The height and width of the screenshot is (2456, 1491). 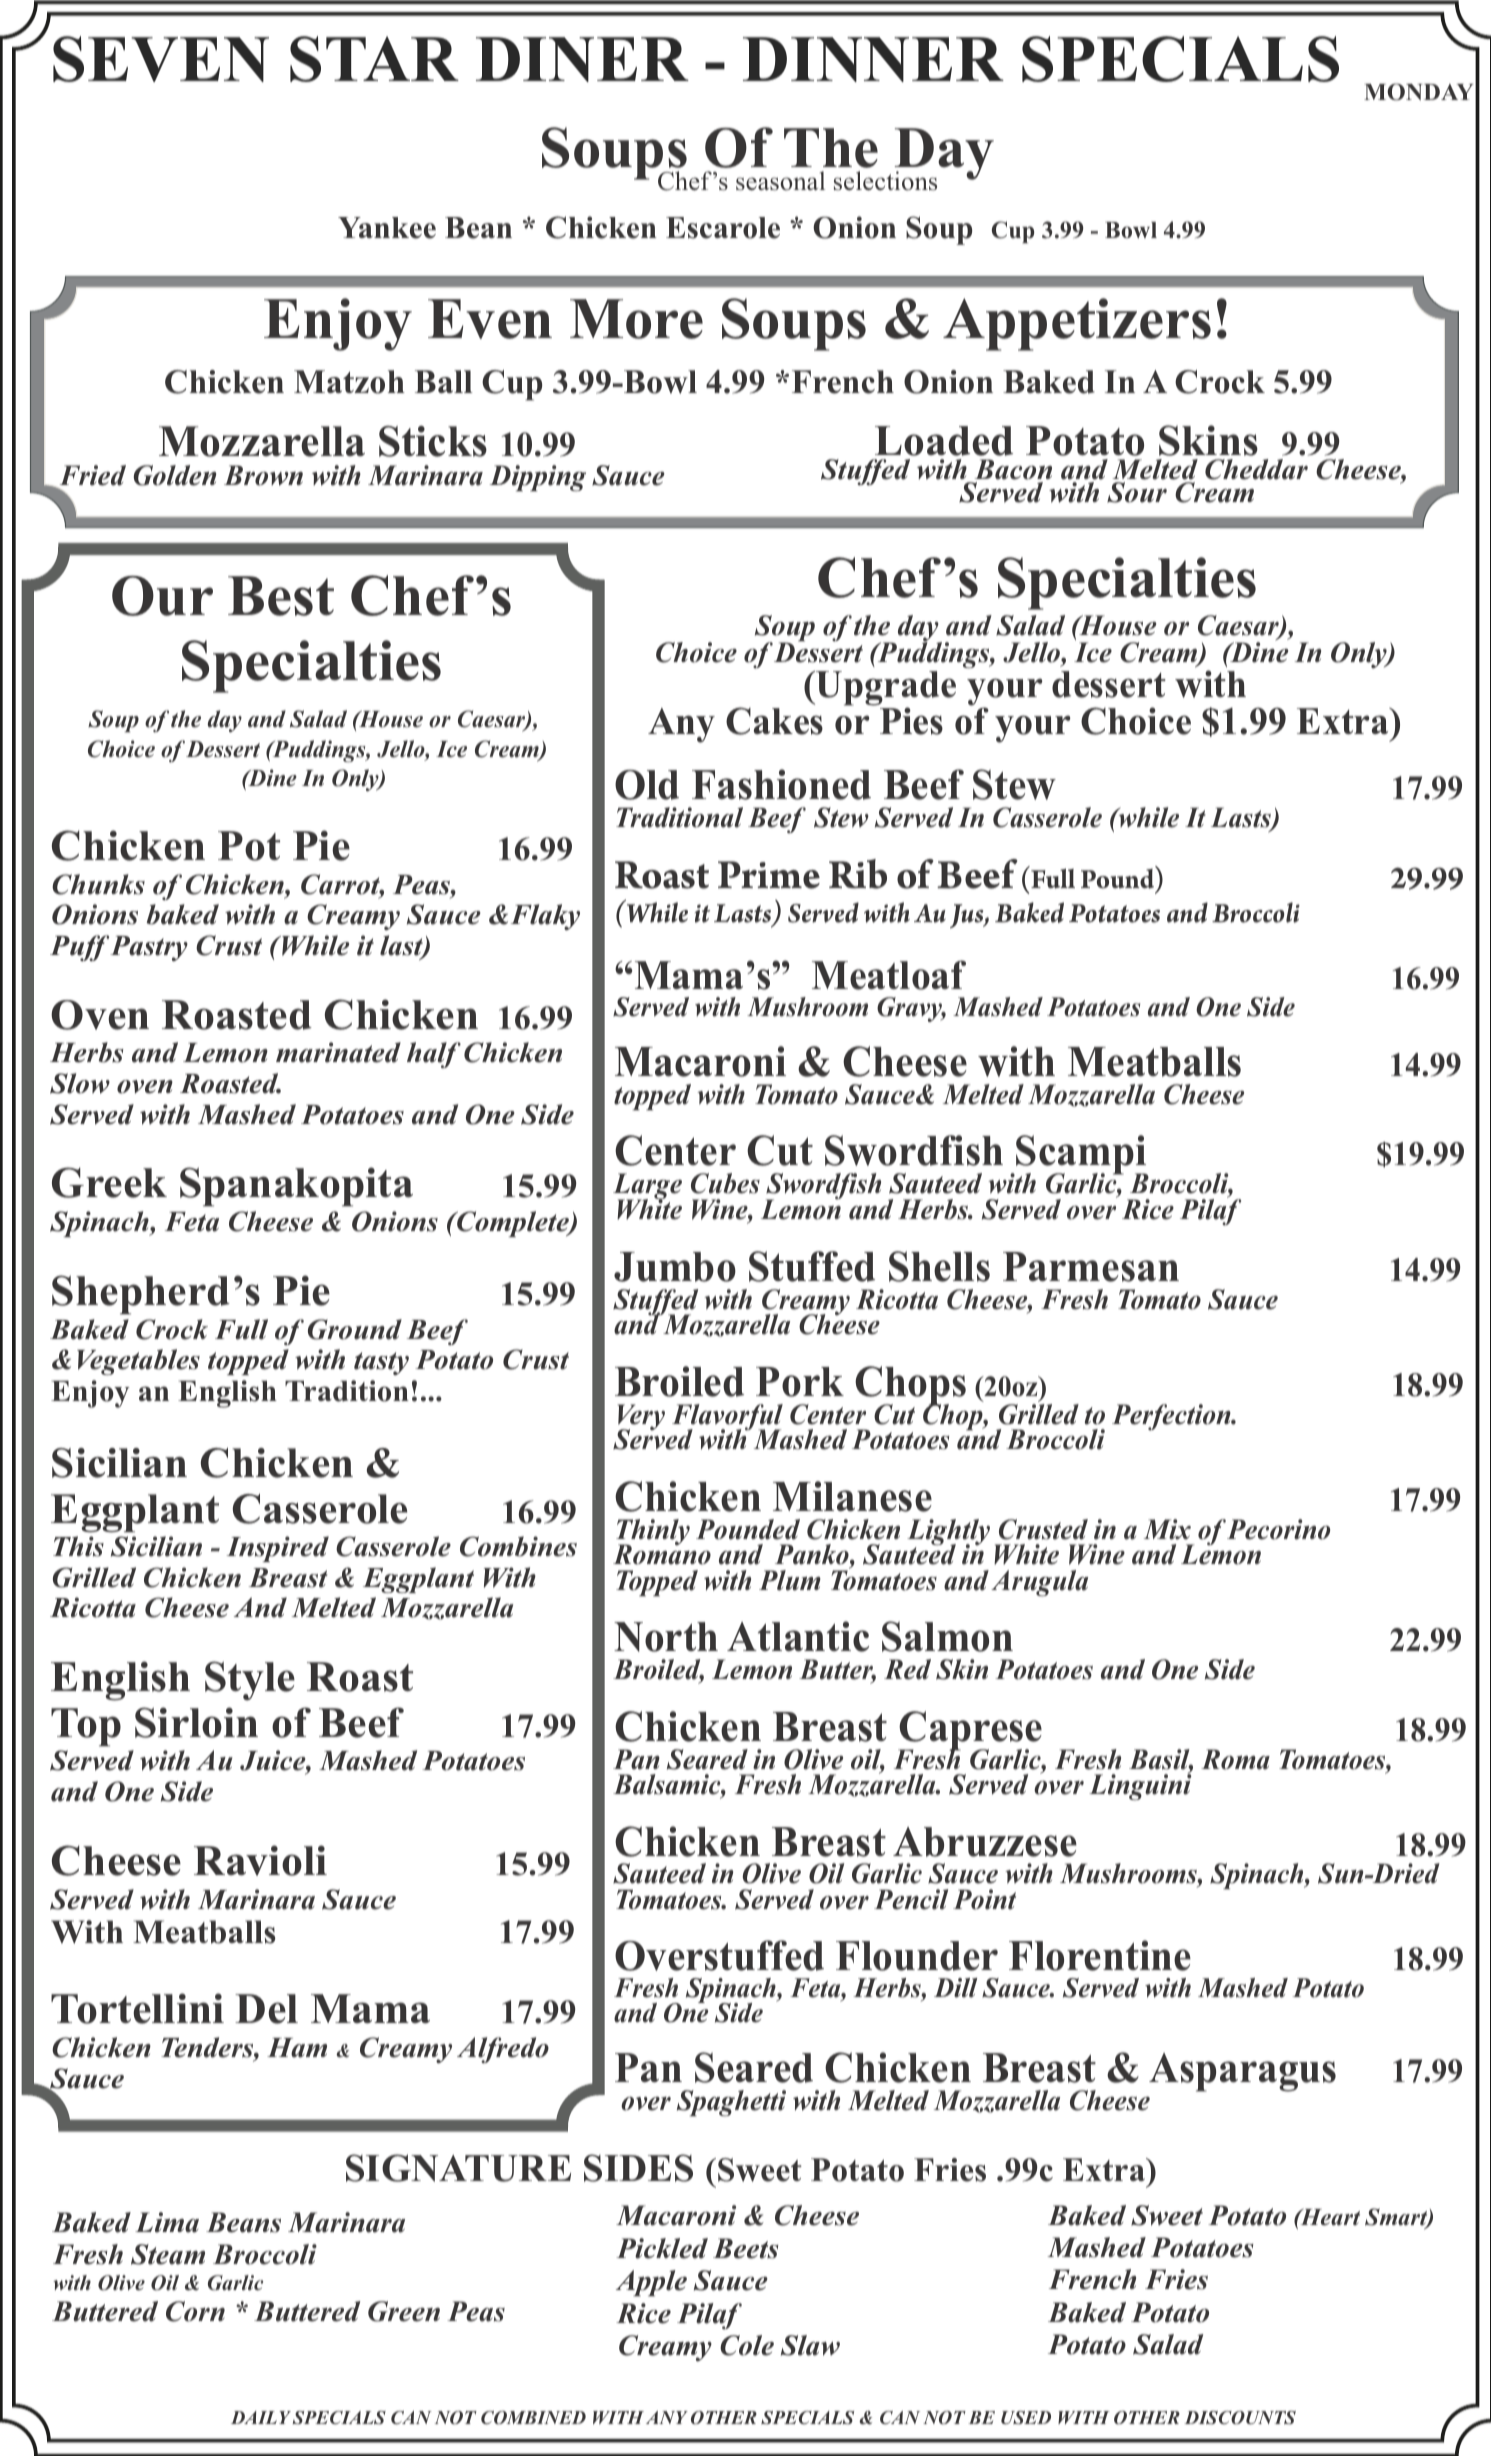 I want to click on STAR, so click(x=374, y=59).
